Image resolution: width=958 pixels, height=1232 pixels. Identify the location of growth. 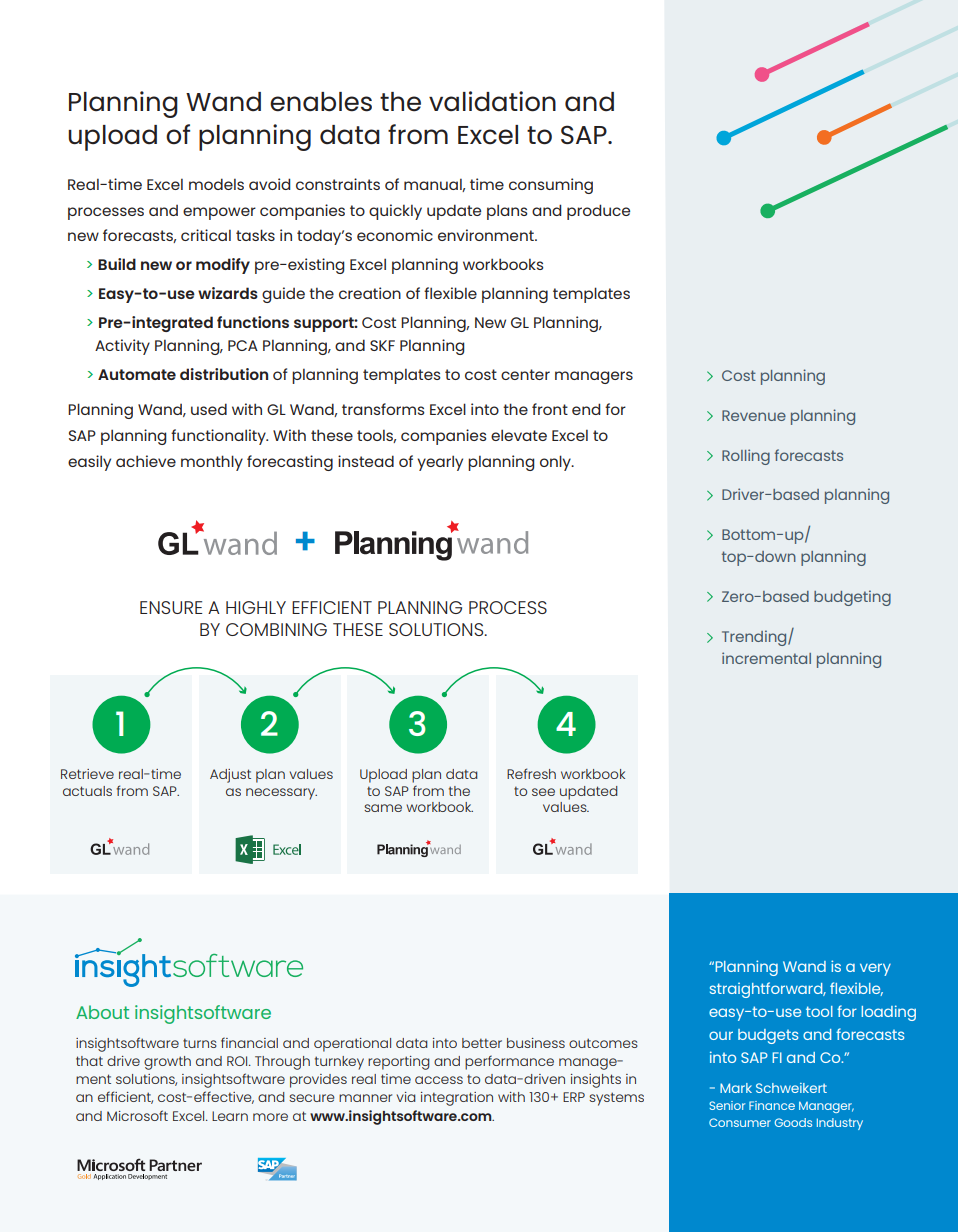
(167, 1063).
